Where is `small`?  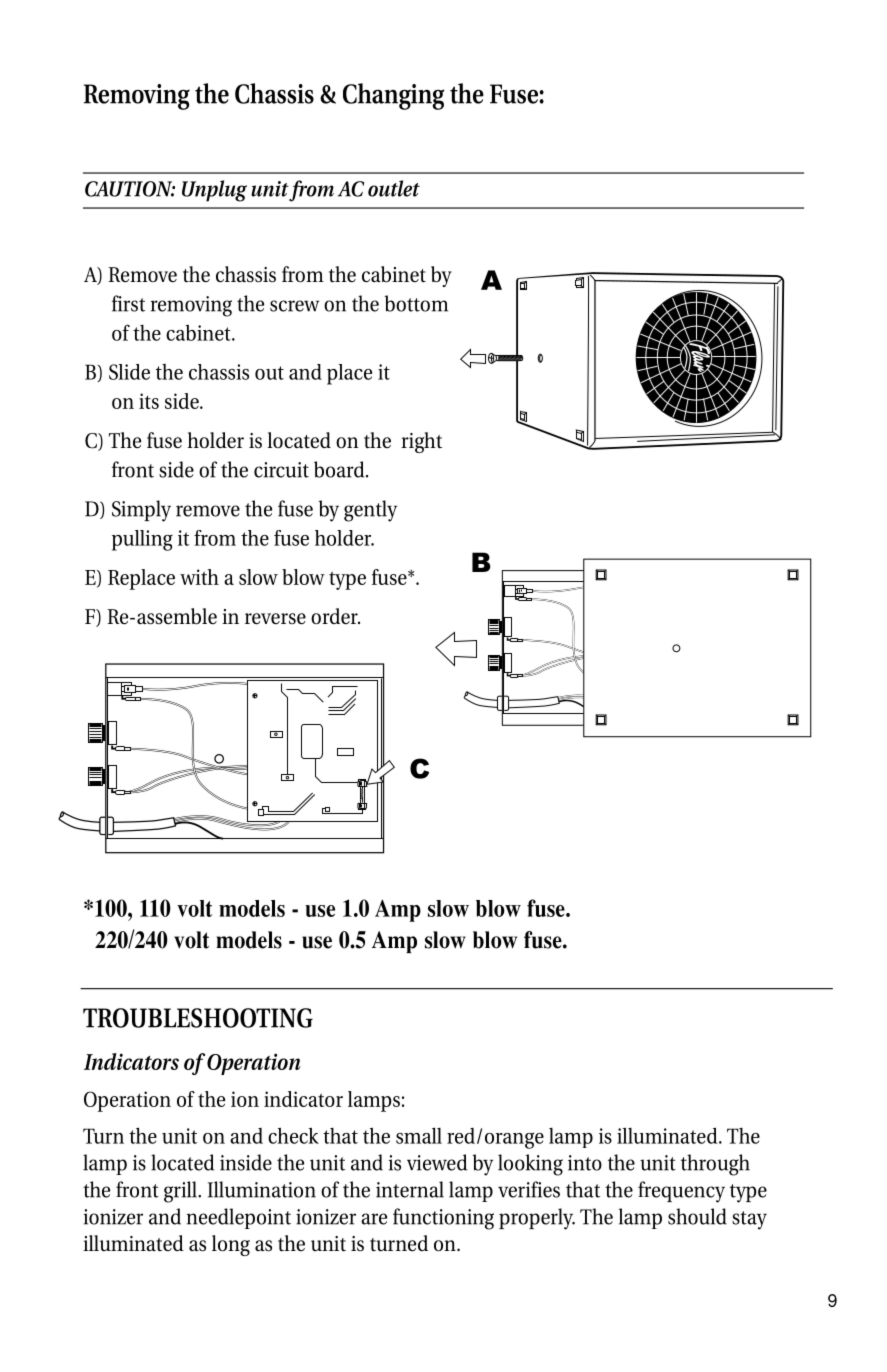
small is located at coordinates (419, 1135).
